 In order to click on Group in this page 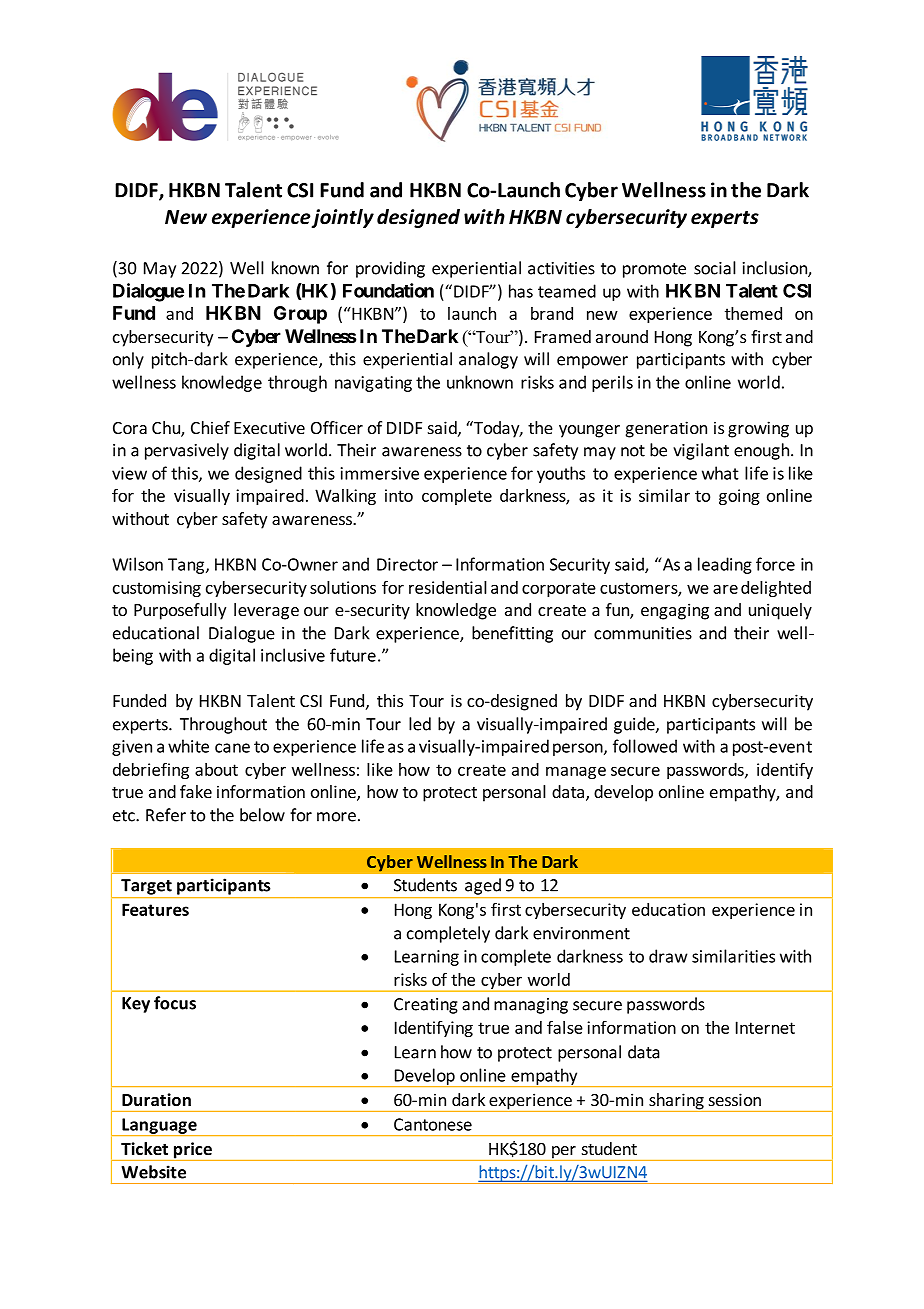, I will do `click(300, 315)`.
